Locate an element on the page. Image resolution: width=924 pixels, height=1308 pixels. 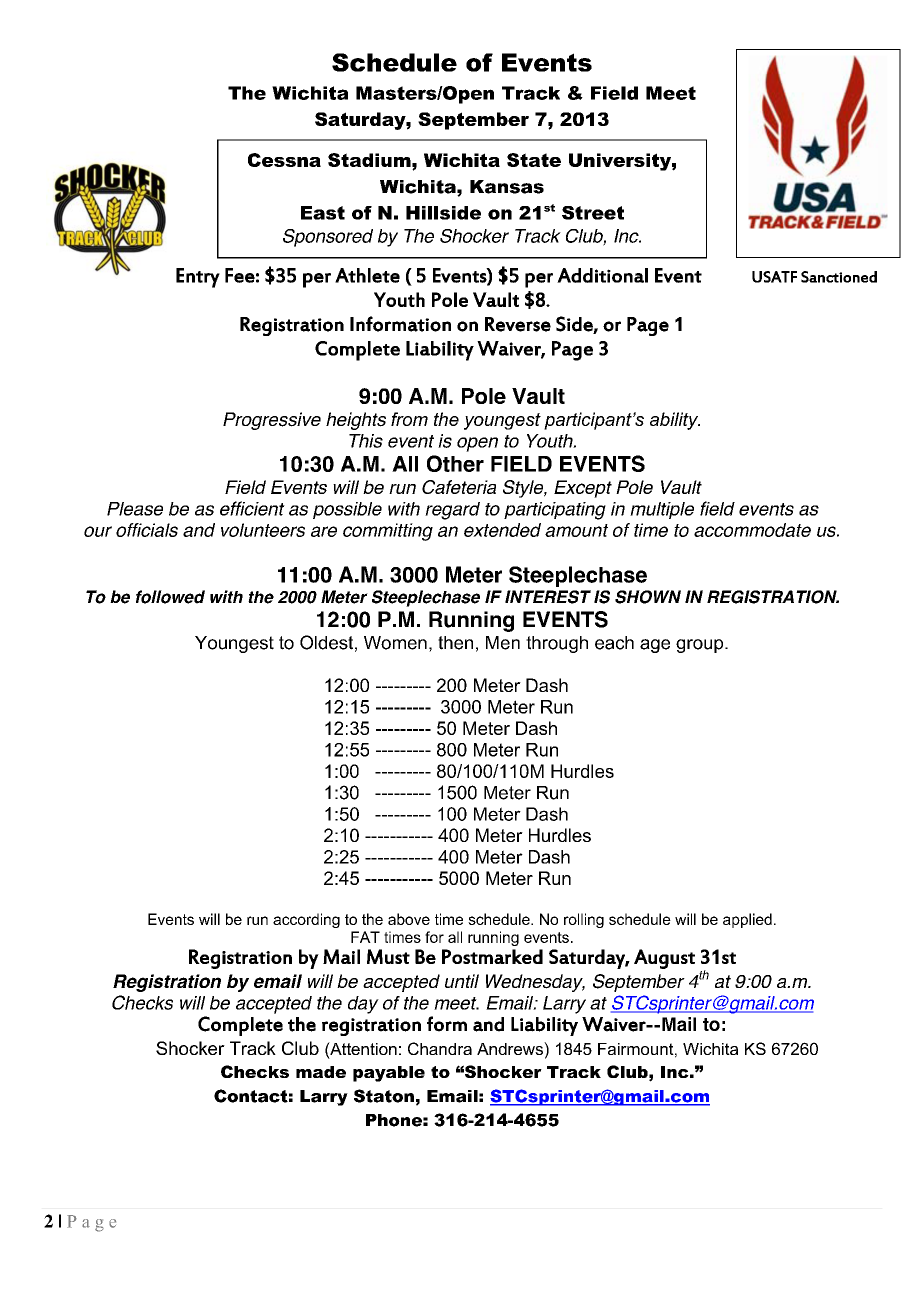
accommodate is located at coordinates (752, 530).
